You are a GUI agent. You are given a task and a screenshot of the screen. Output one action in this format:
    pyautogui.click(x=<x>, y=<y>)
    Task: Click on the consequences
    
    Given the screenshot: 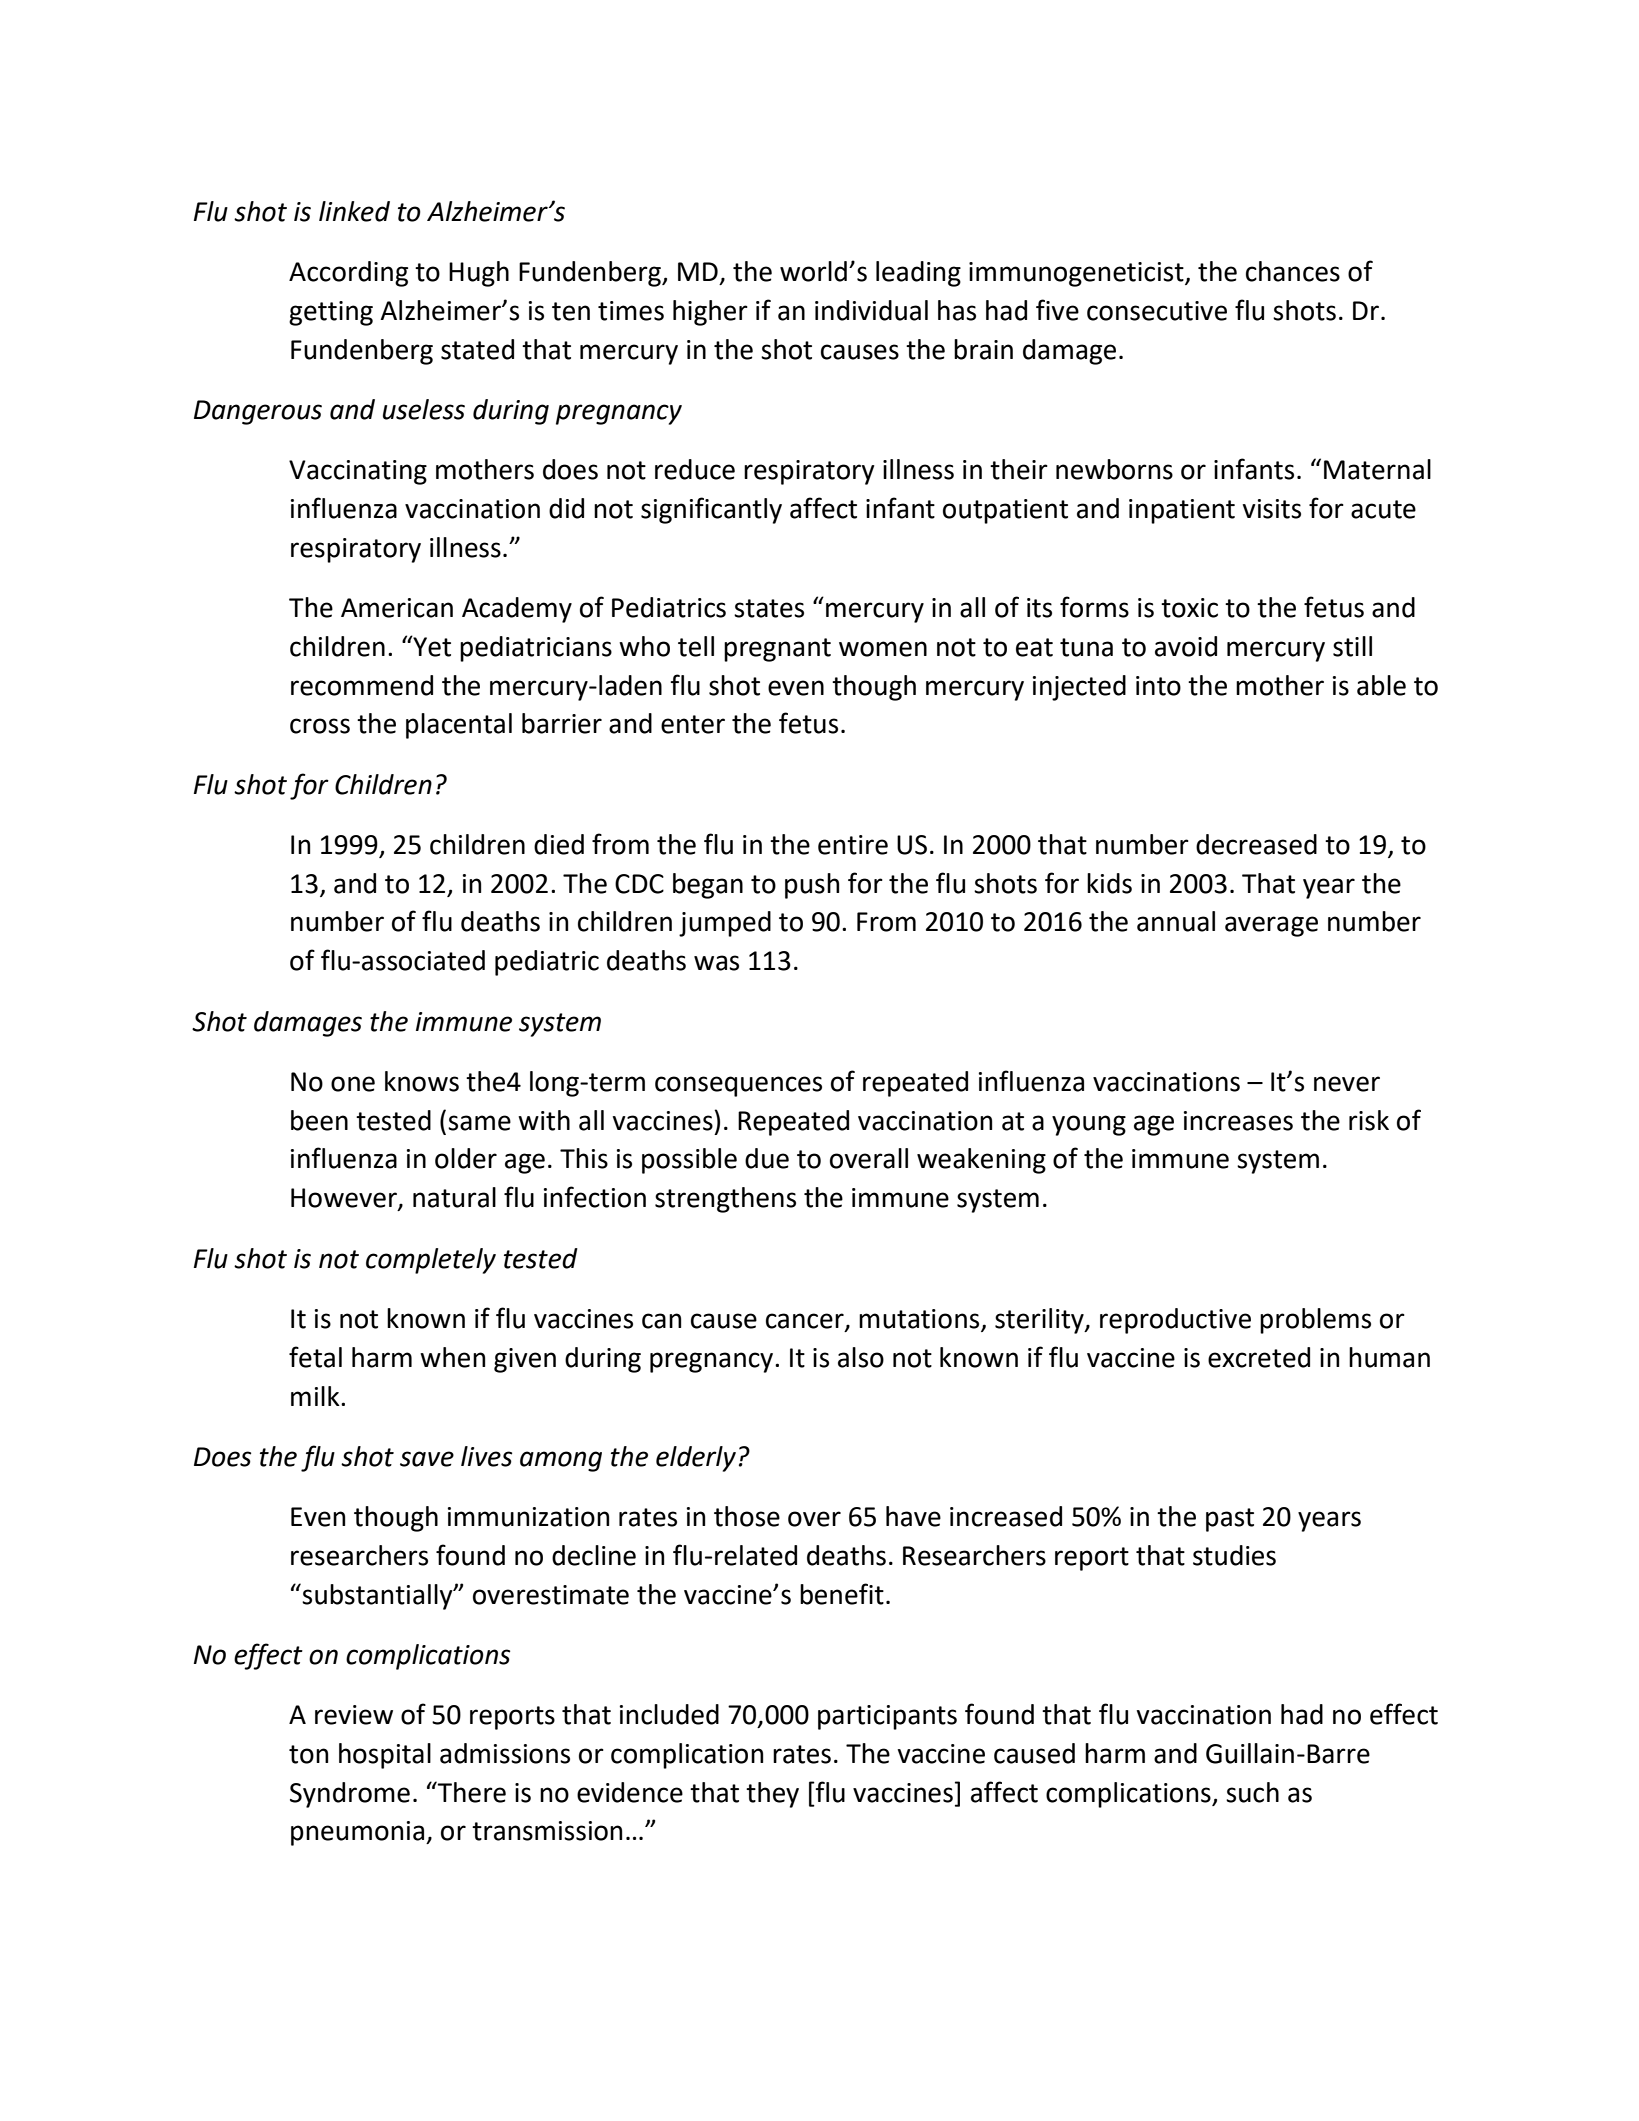 What is the action you would take?
    pyautogui.click(x=738, y=1086)
